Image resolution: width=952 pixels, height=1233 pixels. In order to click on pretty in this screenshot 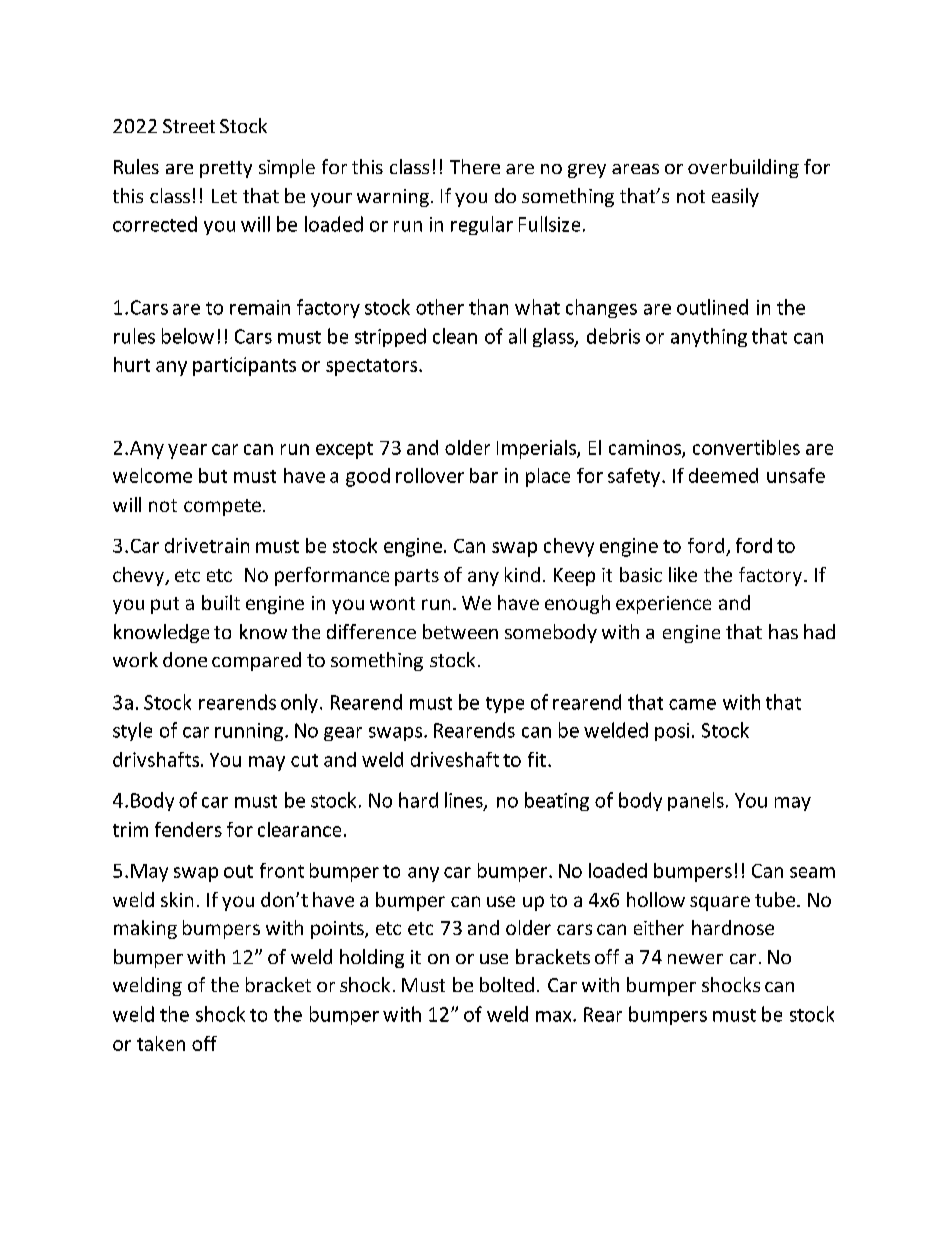, I will do `click(226, 169)`.
